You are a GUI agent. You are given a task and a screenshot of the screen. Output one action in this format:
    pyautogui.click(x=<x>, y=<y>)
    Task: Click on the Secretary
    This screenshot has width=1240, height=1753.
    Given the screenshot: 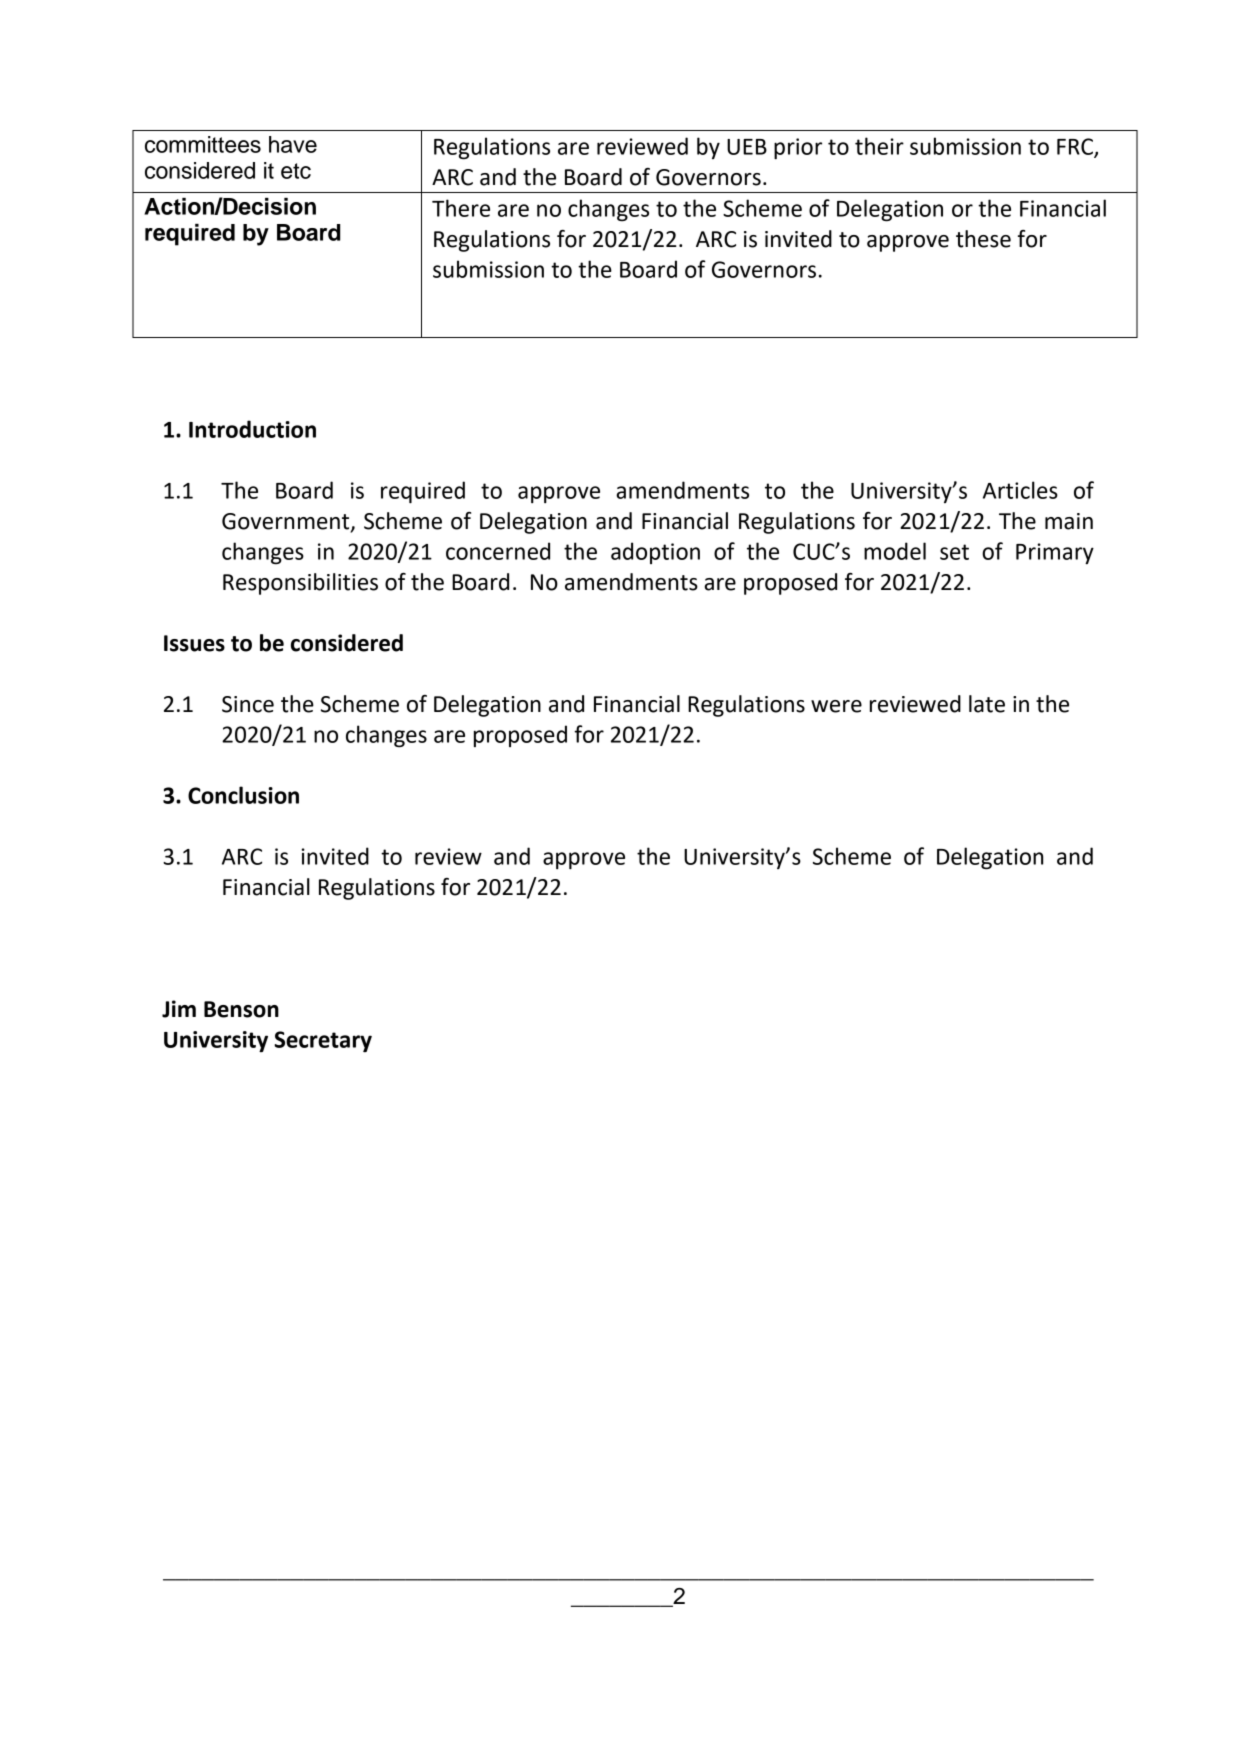 What is the action you would take?
    pyautogui.click(x=323, y=1042)
